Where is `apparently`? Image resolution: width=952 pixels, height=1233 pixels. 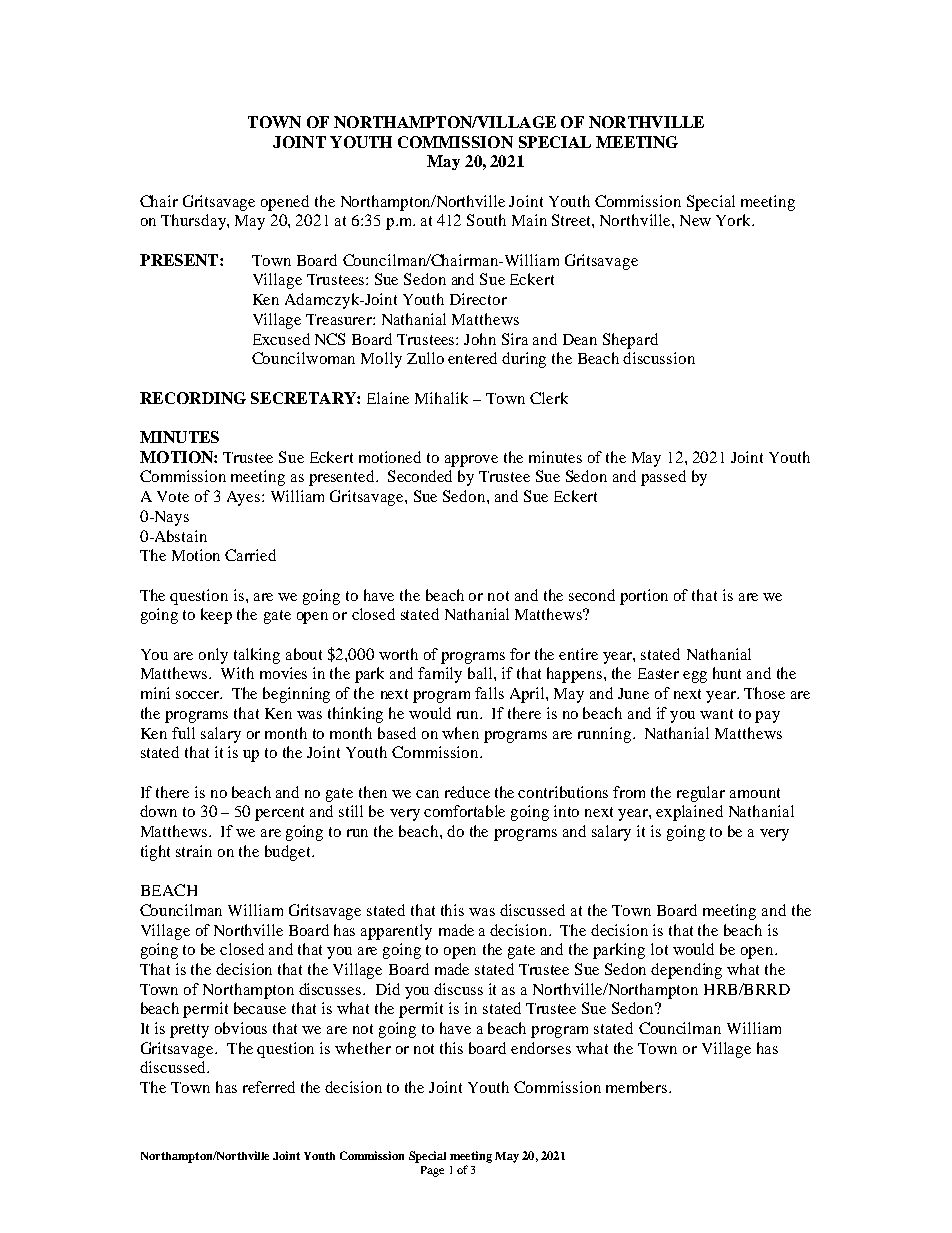
apparently is located at coordinates (396, 932).
